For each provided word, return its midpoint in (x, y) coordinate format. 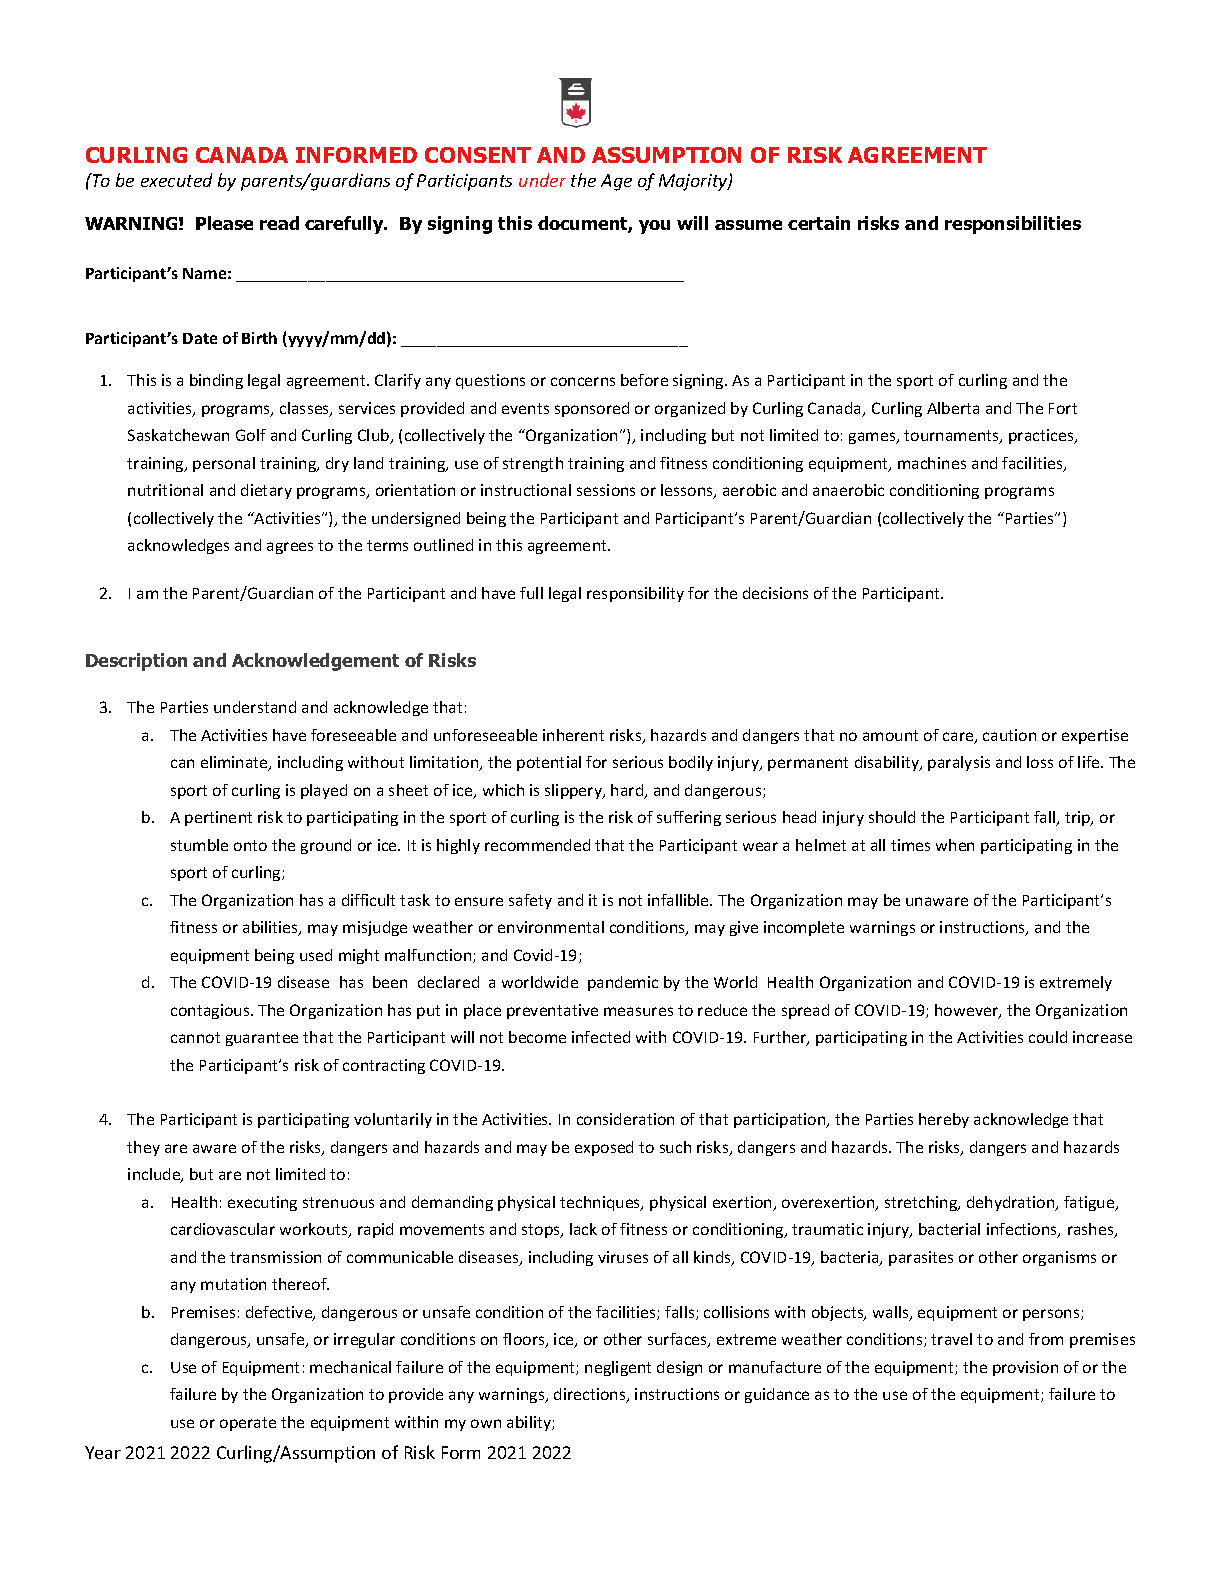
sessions (606, 490)
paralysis (959, 763)
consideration (625, 1119)
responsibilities (1013, 225)
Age (616, 182)
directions (591, 1395)
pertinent (218, 818)
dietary (266, 491)
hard (628, 791)
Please (224, 223)
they (143, 1148)
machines (932, 463)
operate (248, 1424)
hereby (944, 1120)
